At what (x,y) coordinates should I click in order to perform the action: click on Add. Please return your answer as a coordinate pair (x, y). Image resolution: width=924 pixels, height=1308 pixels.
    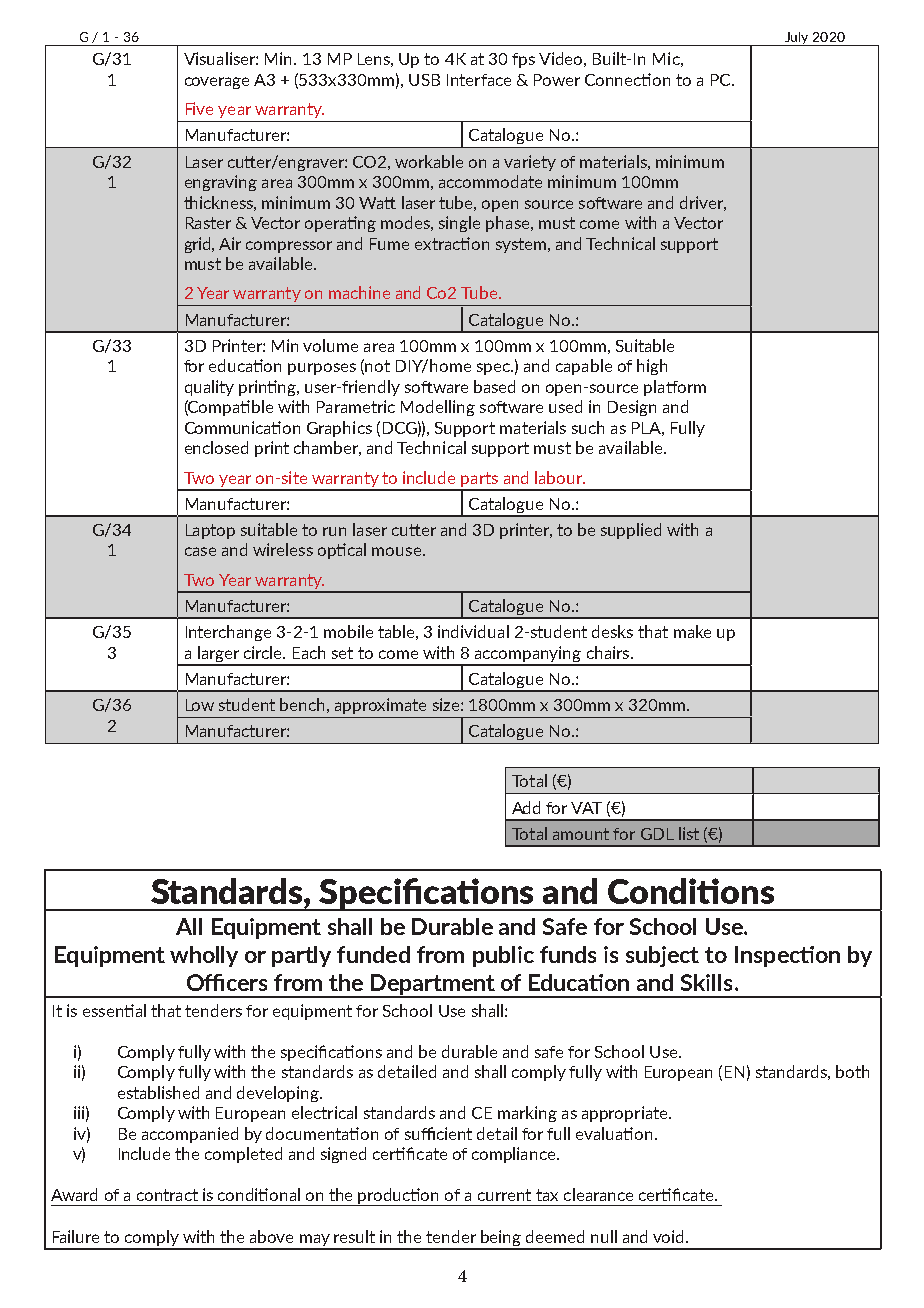
    Looking at the image, I should click on (526, 807).
